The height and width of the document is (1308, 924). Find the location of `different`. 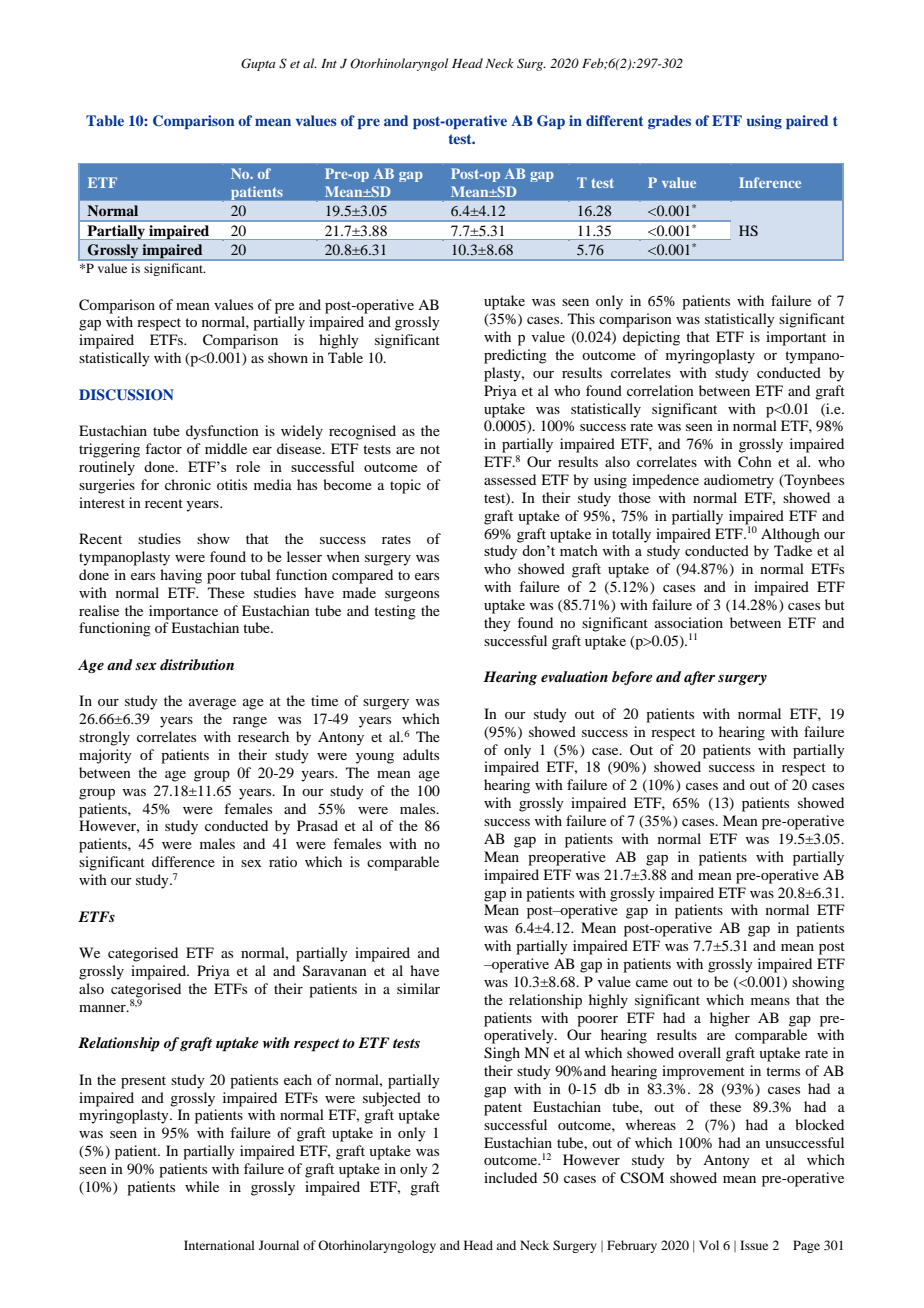

different is located at coordinates (614, 120).
